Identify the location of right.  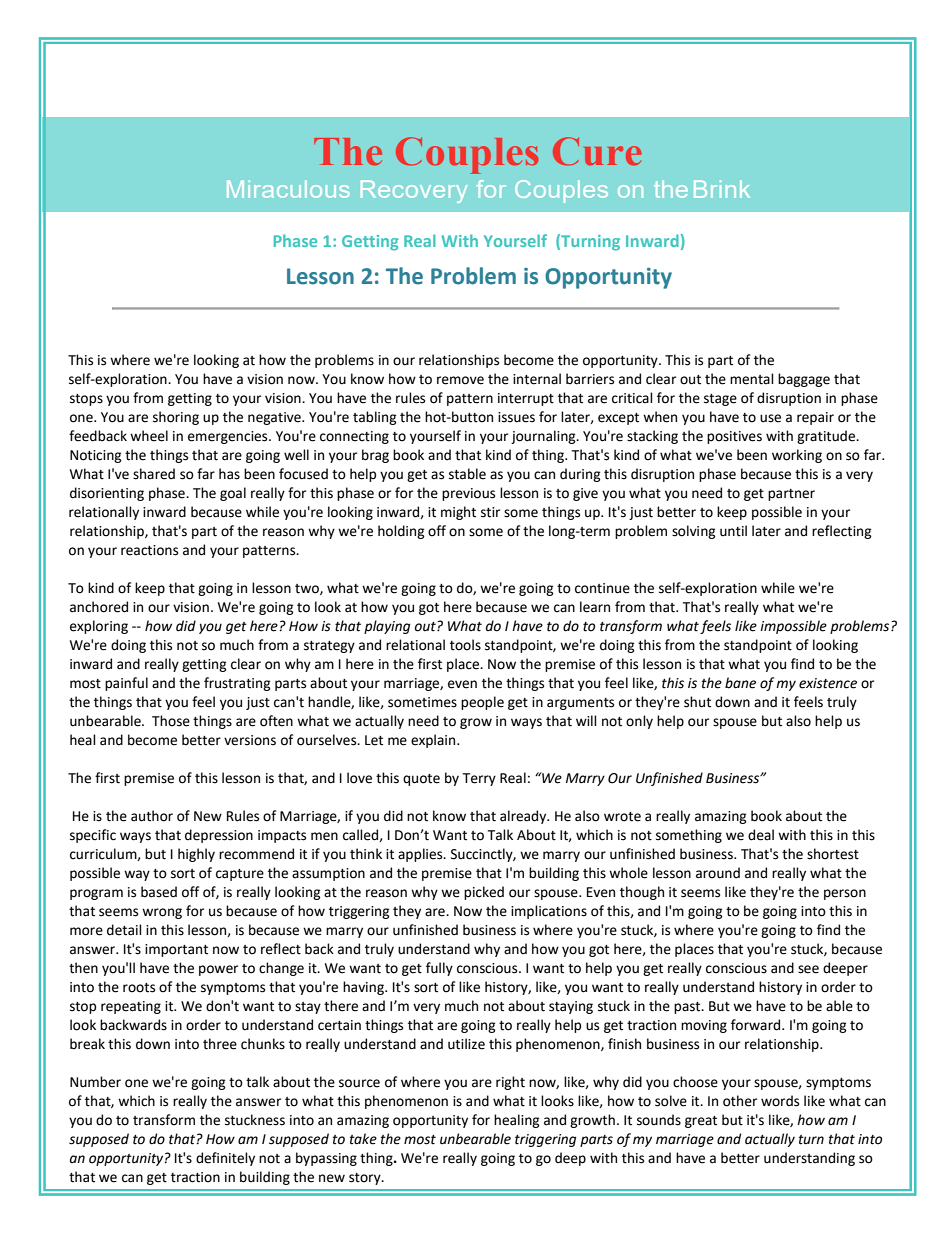
(510, 1083).
